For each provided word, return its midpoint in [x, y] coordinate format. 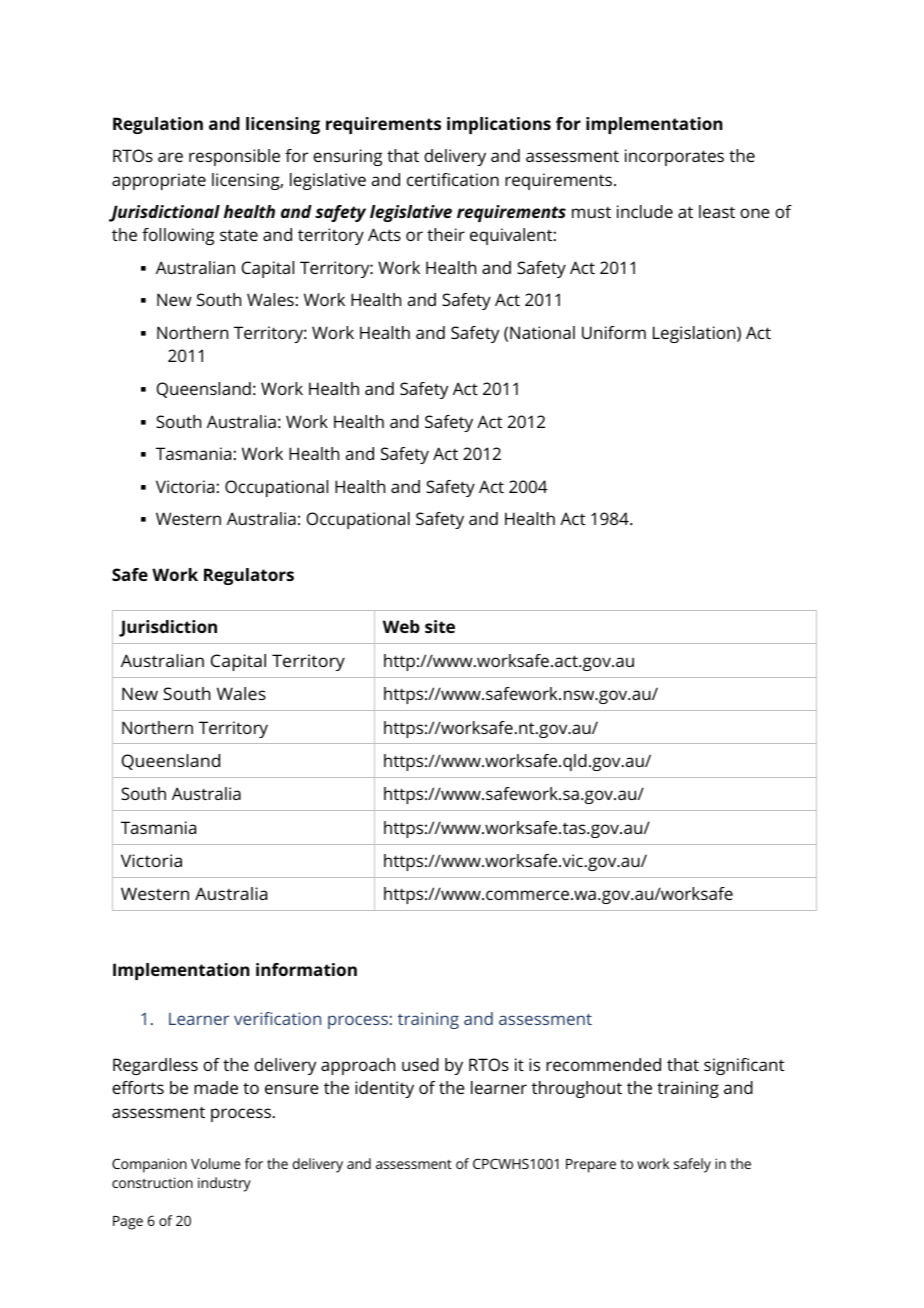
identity [384, 1089]
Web [401, 626]
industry [224, 1184]
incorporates [674, 157]
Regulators [249, 576]
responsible [234, 157]
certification [453, 179]
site [440, 626]
